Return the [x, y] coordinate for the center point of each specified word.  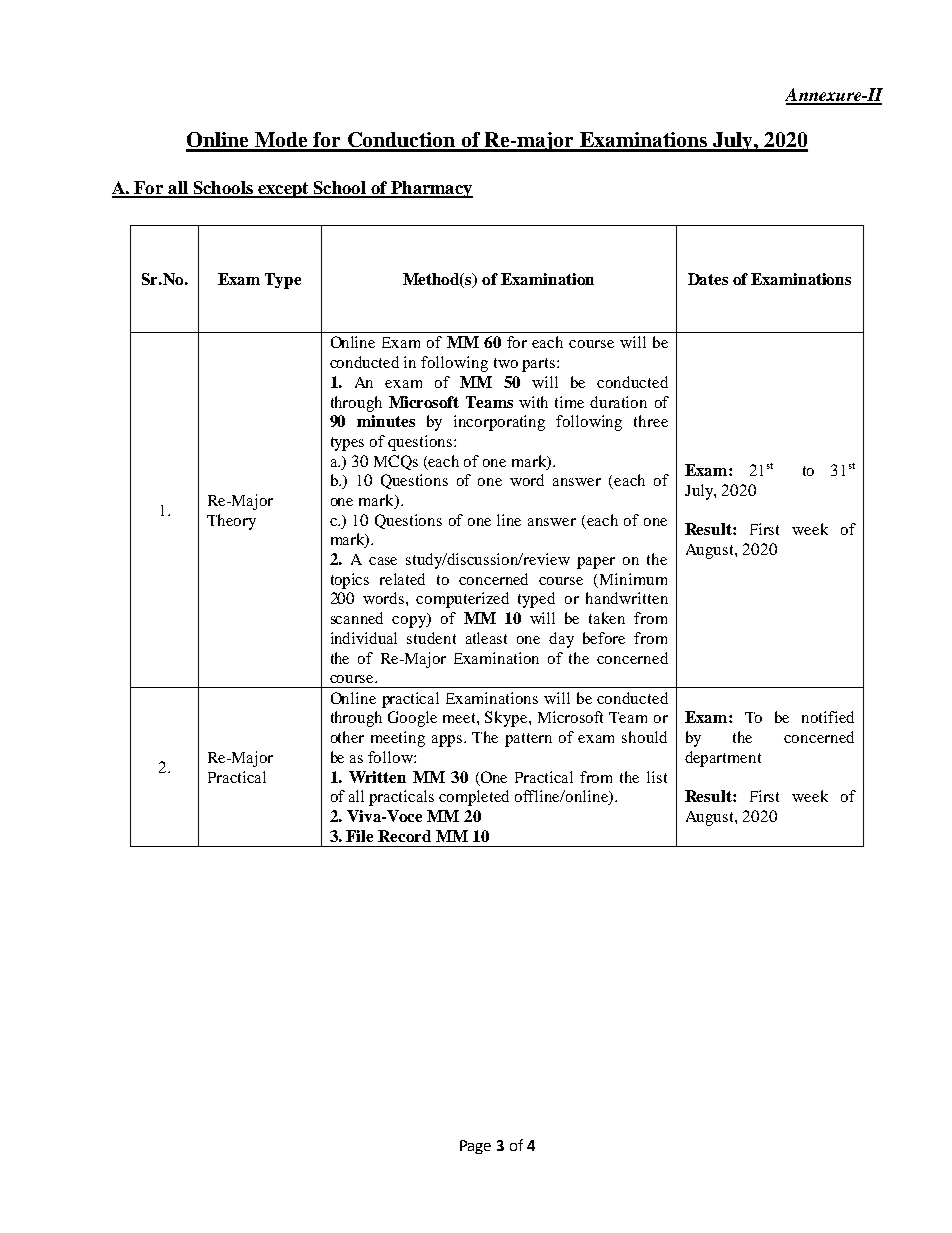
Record [404, 836]
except [283, 190]
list [657, 777]
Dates [708, 279]
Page [475, 1147]
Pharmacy [431, 189]
